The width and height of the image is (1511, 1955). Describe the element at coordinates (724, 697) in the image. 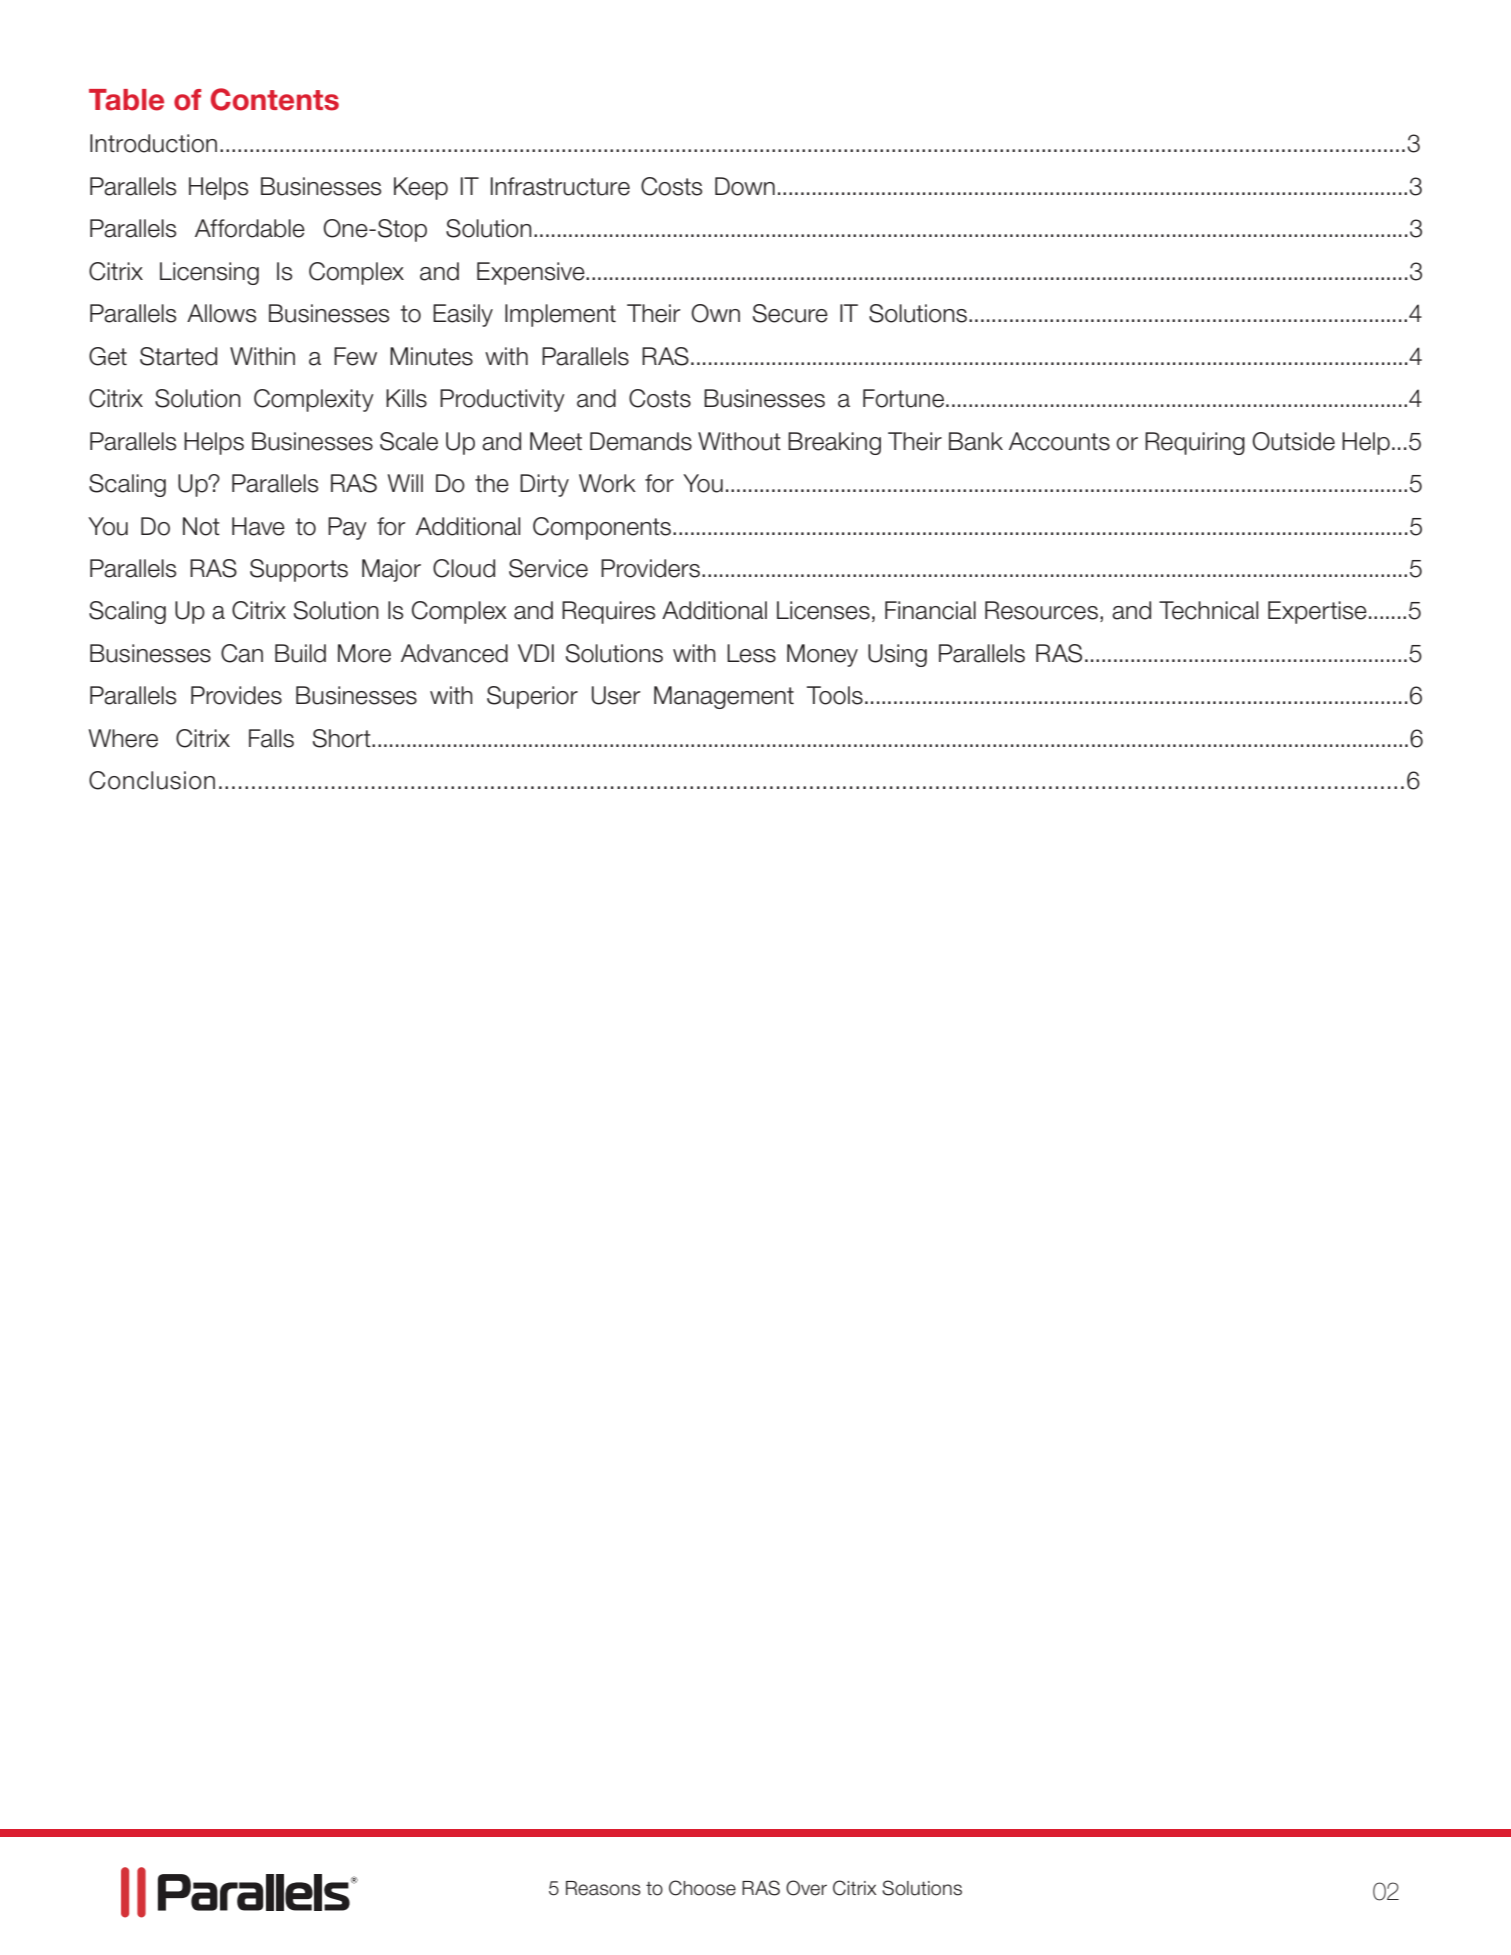

I see `Management` at that location.
